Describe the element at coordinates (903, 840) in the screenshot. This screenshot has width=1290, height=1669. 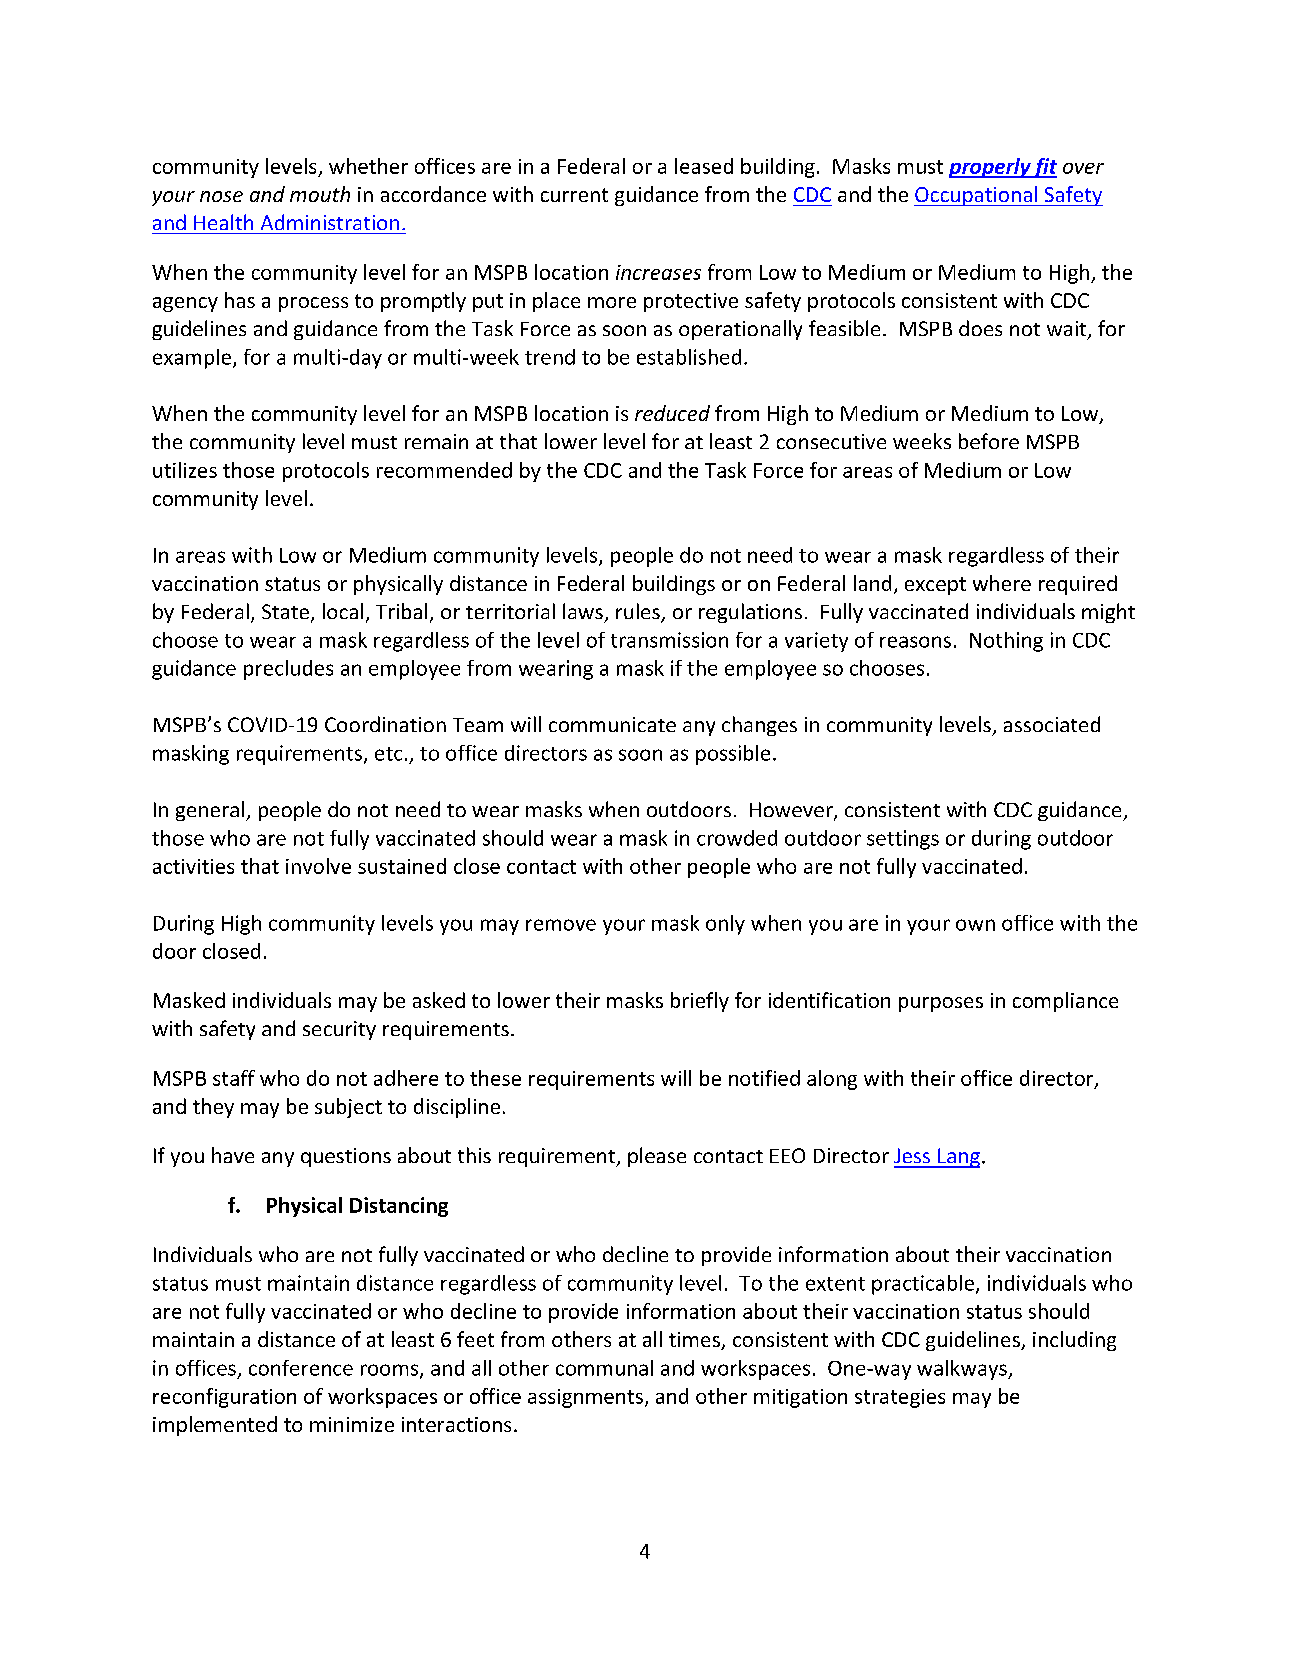
I see `settings` at that location.
